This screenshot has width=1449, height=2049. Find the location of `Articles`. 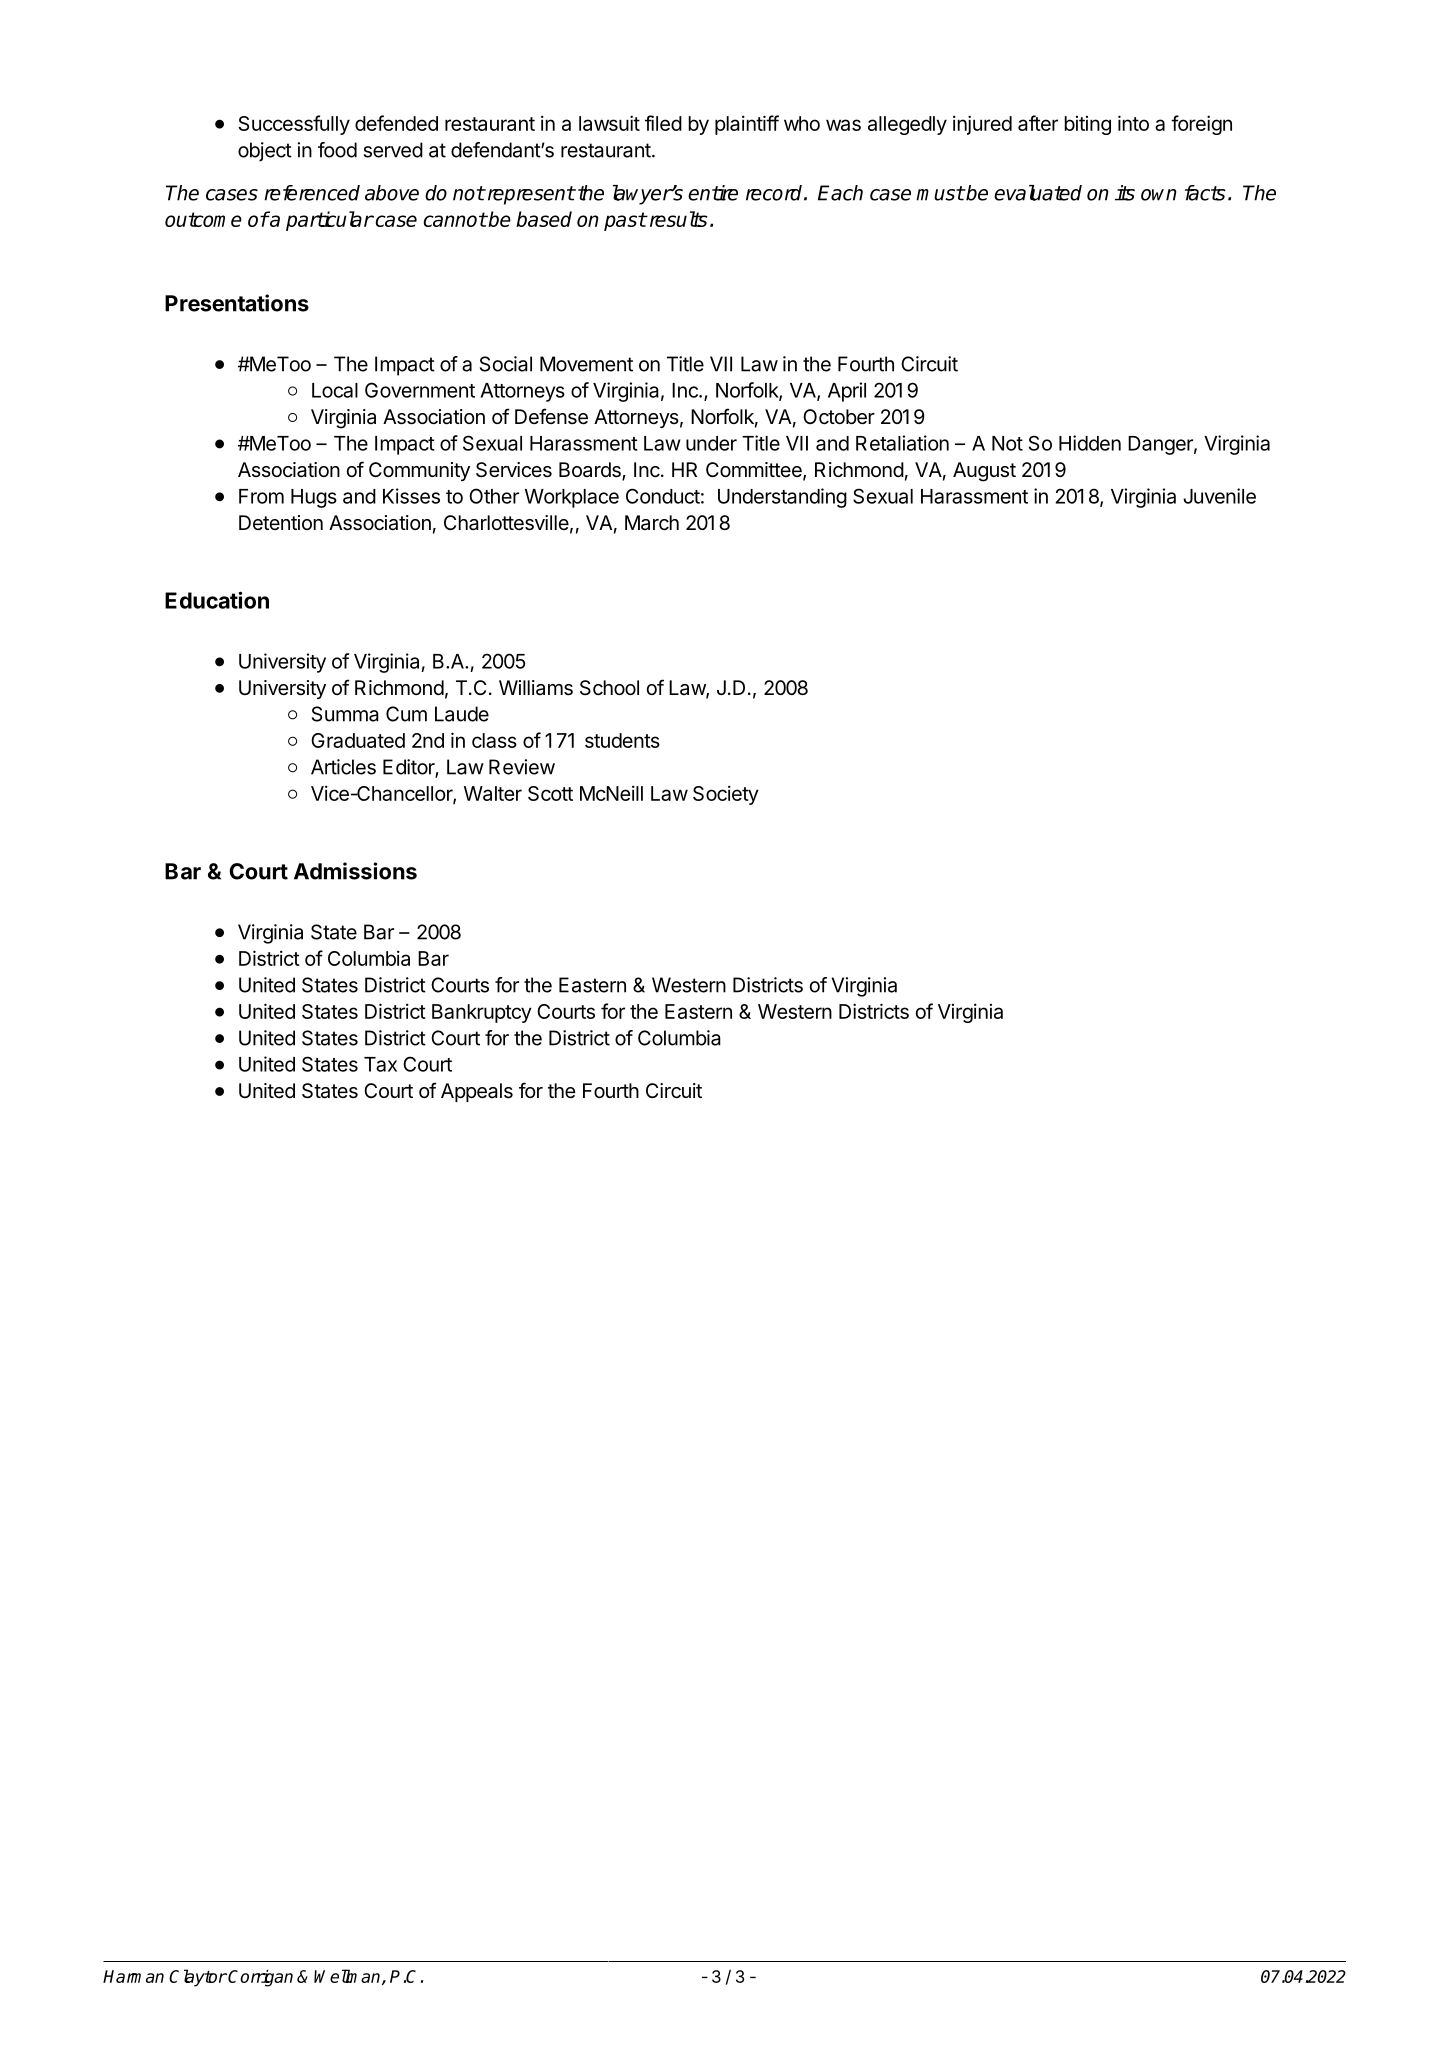

Articles is located at coordinates (343, 767).
